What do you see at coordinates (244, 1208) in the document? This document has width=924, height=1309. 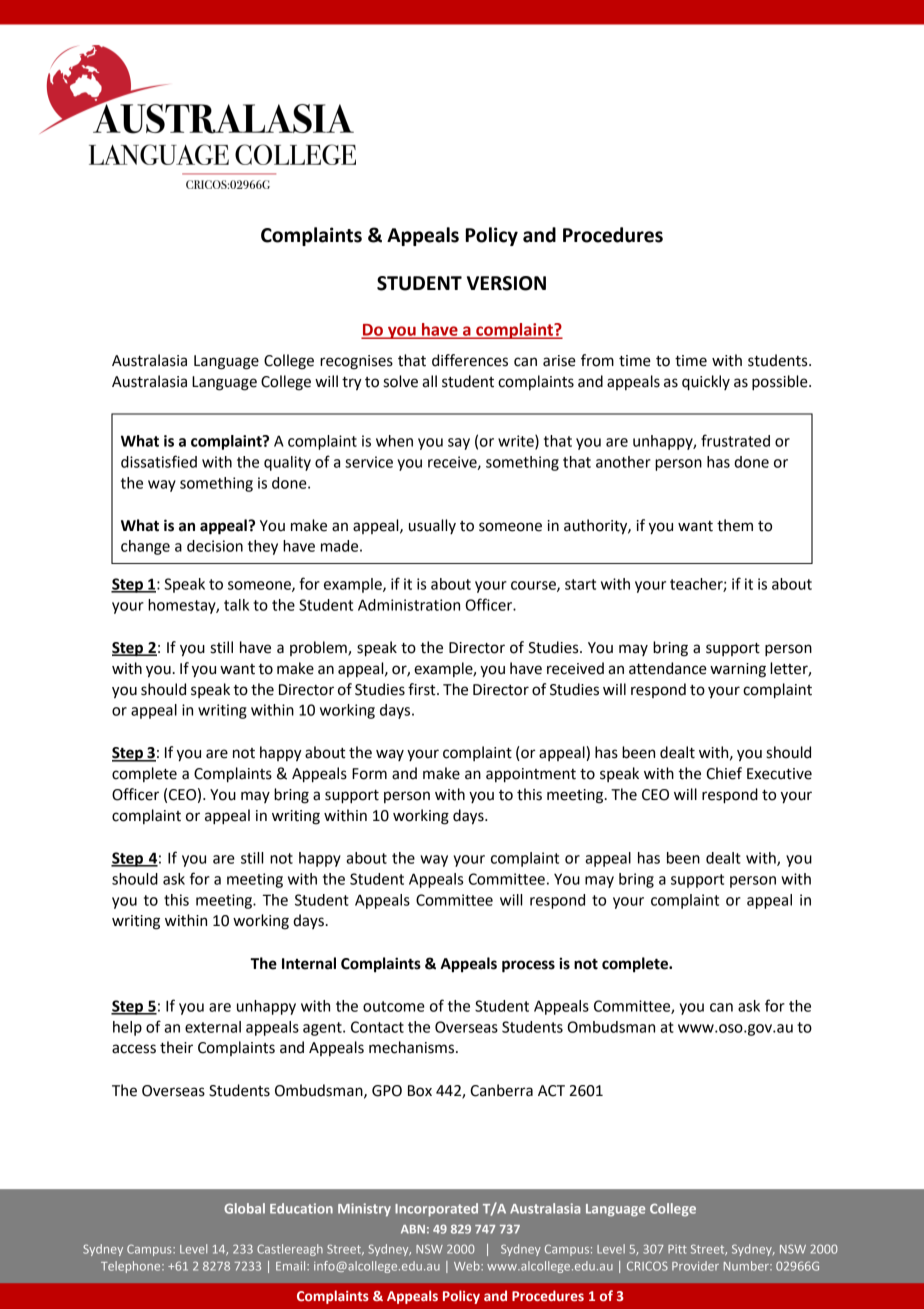 I see `Global` at bounding box center [244, 1208].
